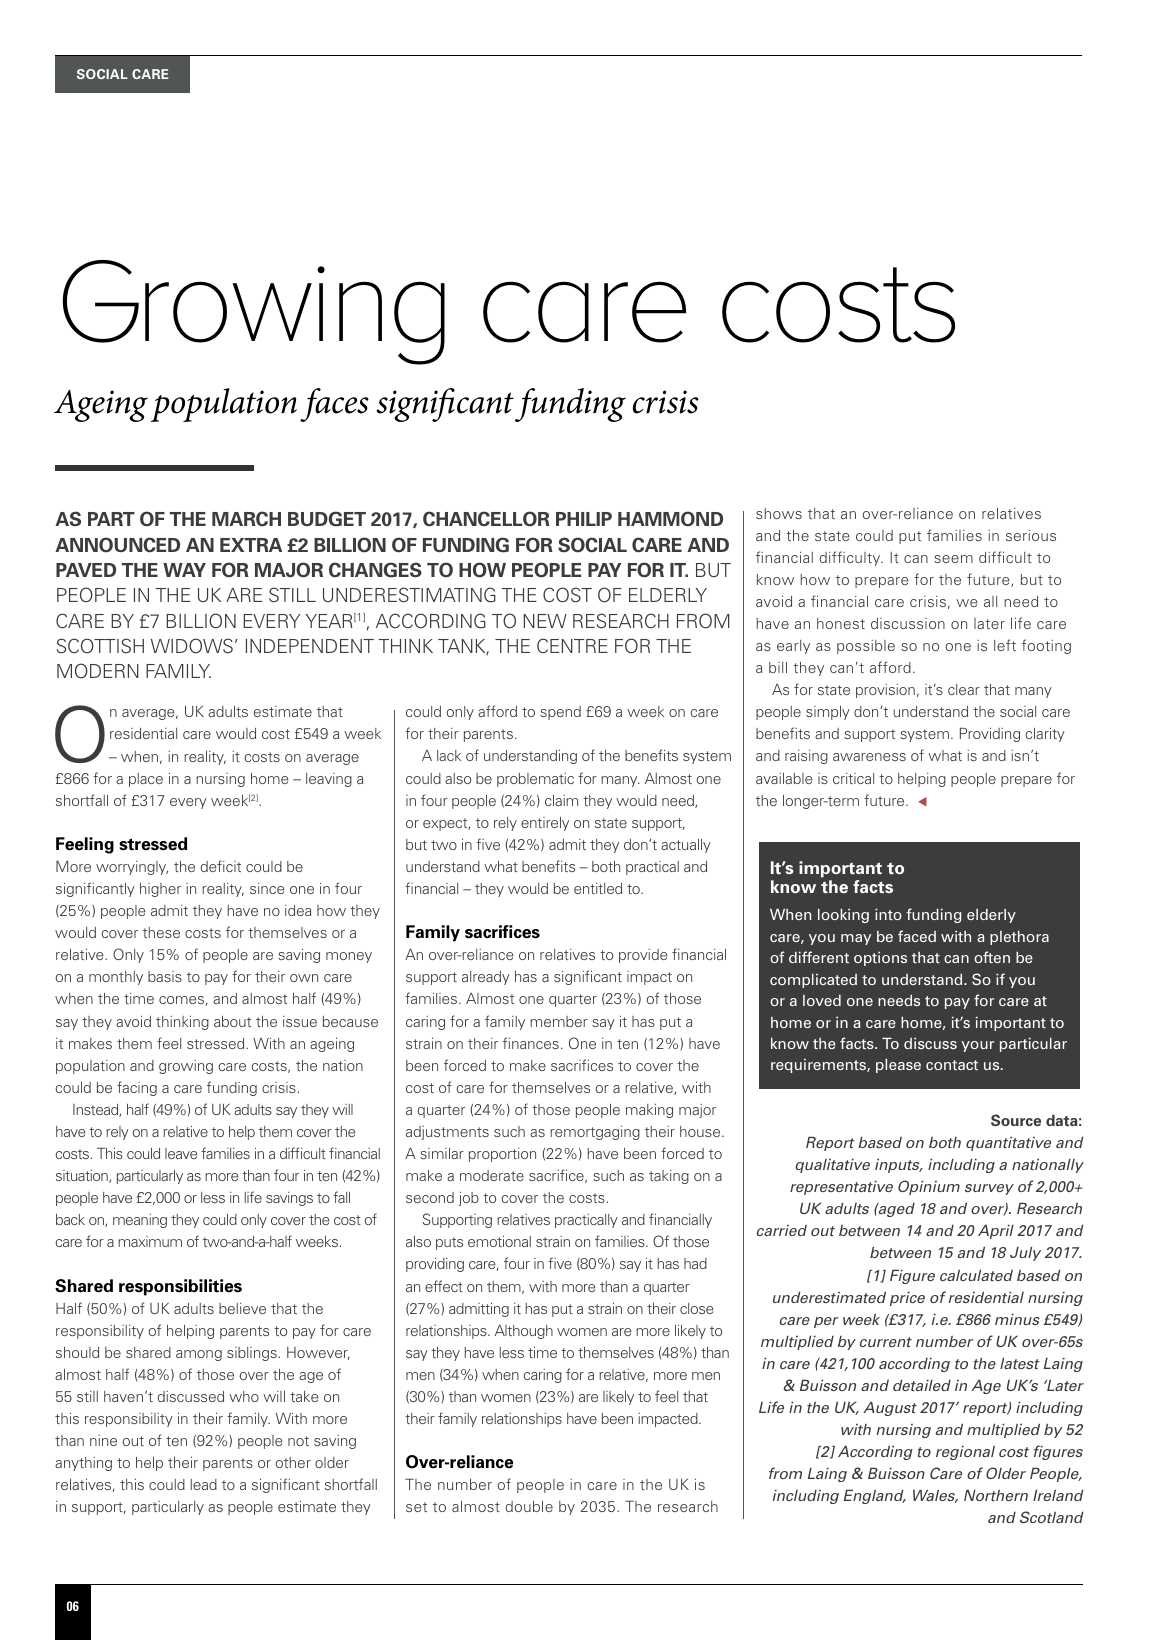  What do you see at coordinates (246, 518) in the document?
I see `MARCH` at bounding box center [246, 518].
